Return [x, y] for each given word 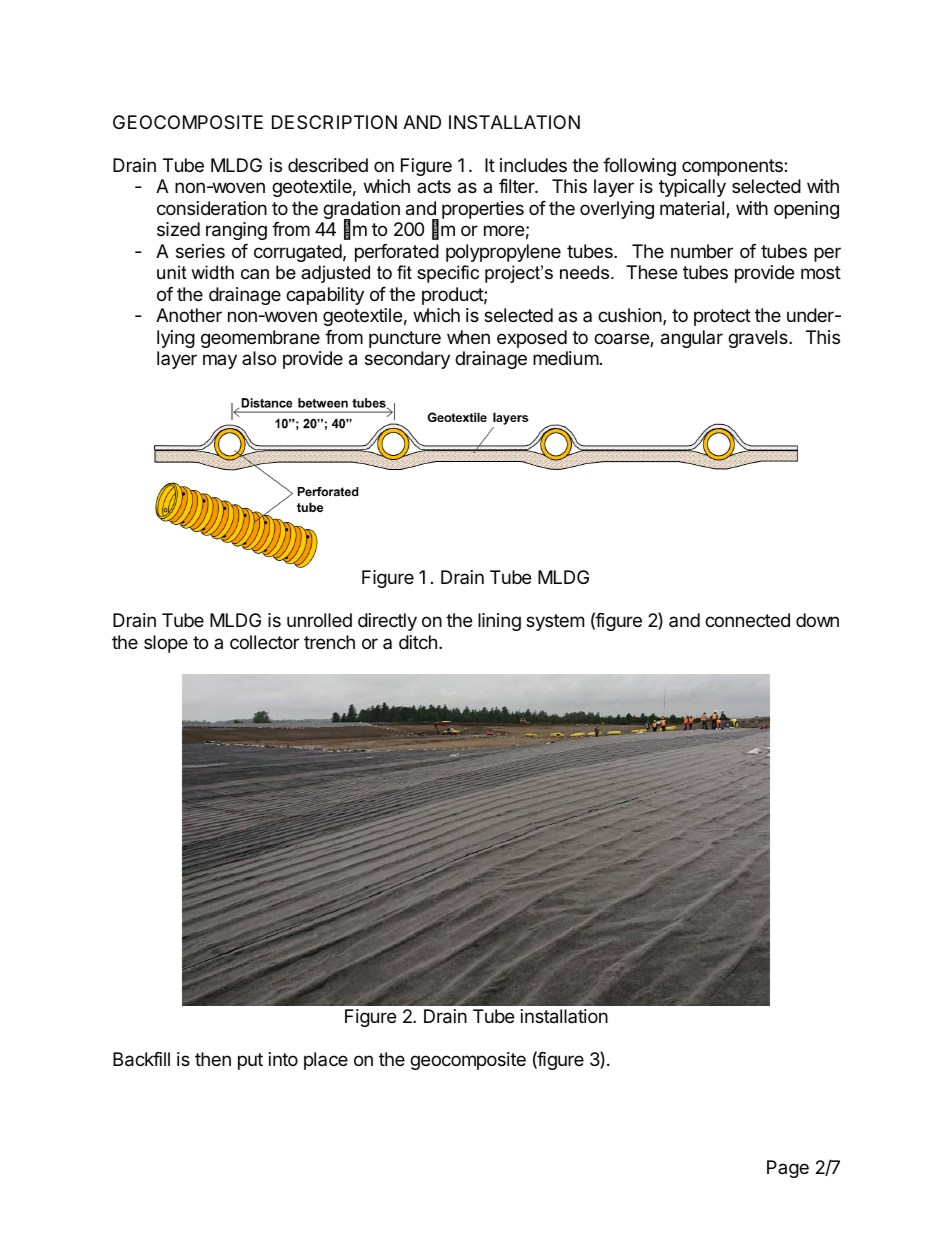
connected [747, 620]
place [326, 1061]
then [213, 1059]
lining [499, 622]
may [220, 361]
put [250, 1061]
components [733, 167]
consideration [212, 208]
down [817, 620]
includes [533, 165]
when [468, 337]
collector [264, 642]
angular [692, 339]
